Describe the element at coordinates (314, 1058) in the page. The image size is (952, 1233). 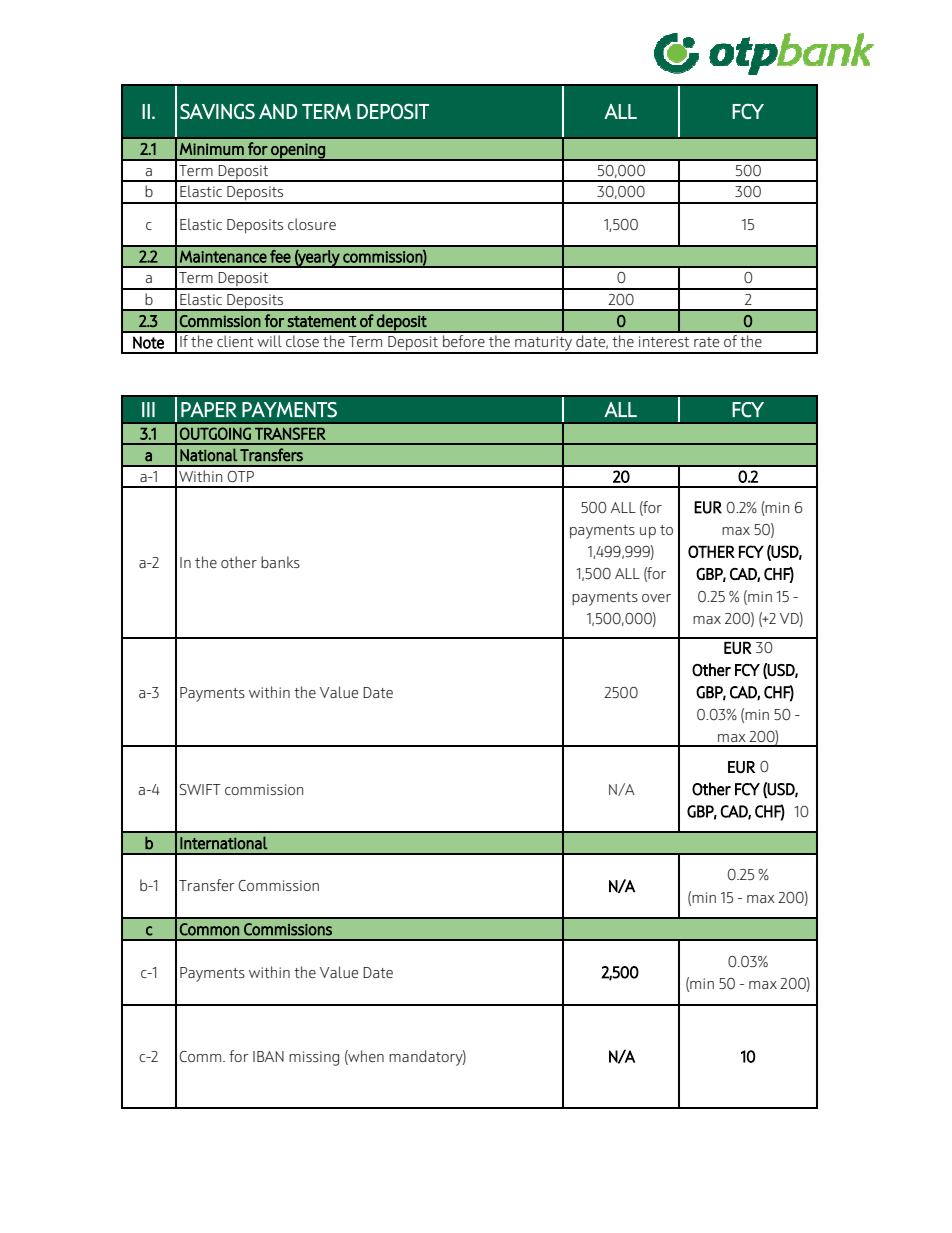
I see `missing` at that location.
